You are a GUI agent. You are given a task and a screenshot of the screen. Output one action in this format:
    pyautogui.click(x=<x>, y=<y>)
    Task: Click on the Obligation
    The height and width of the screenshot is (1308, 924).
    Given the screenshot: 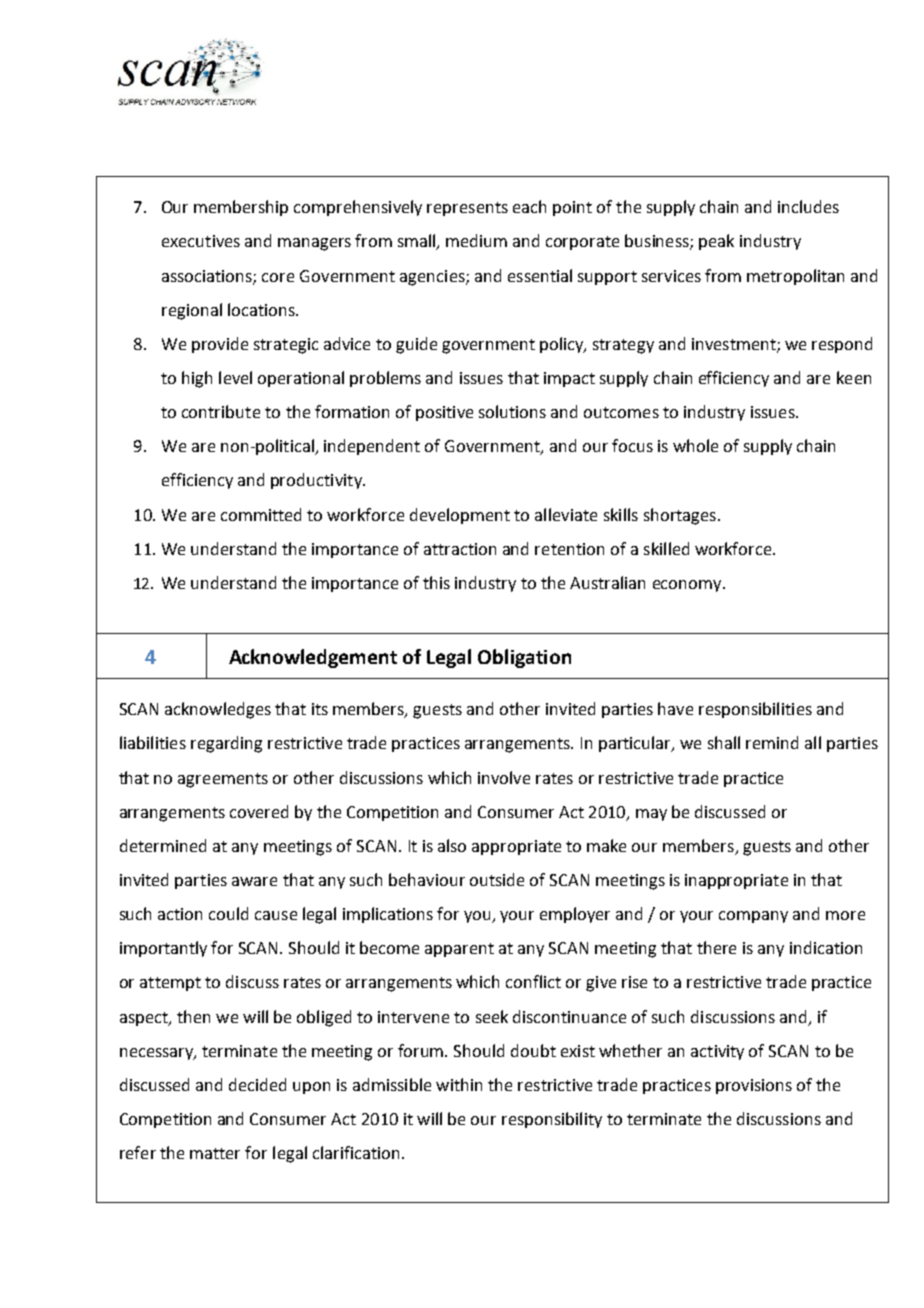 What is the action you would take?
    pyautogui.click(x=524, y=658)
